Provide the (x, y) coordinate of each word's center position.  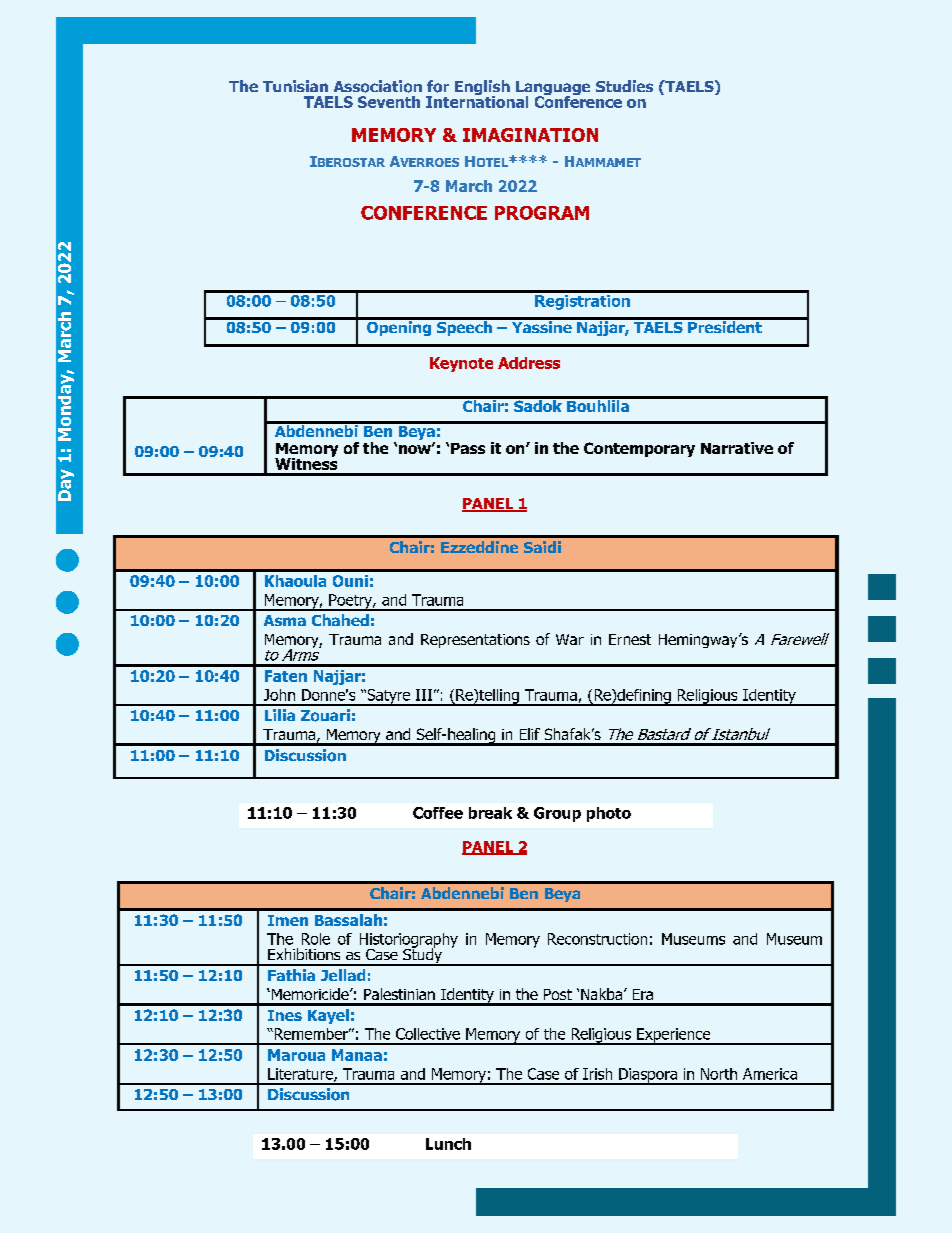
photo (609, 814)
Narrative (737, 448)
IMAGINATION (530, 135)
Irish (597, 1074)
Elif (530, 734)
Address (529, 363)
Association (378, 86)
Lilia (280, 715)
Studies (624, 86)
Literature (301, 1075)
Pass (468, 448)
